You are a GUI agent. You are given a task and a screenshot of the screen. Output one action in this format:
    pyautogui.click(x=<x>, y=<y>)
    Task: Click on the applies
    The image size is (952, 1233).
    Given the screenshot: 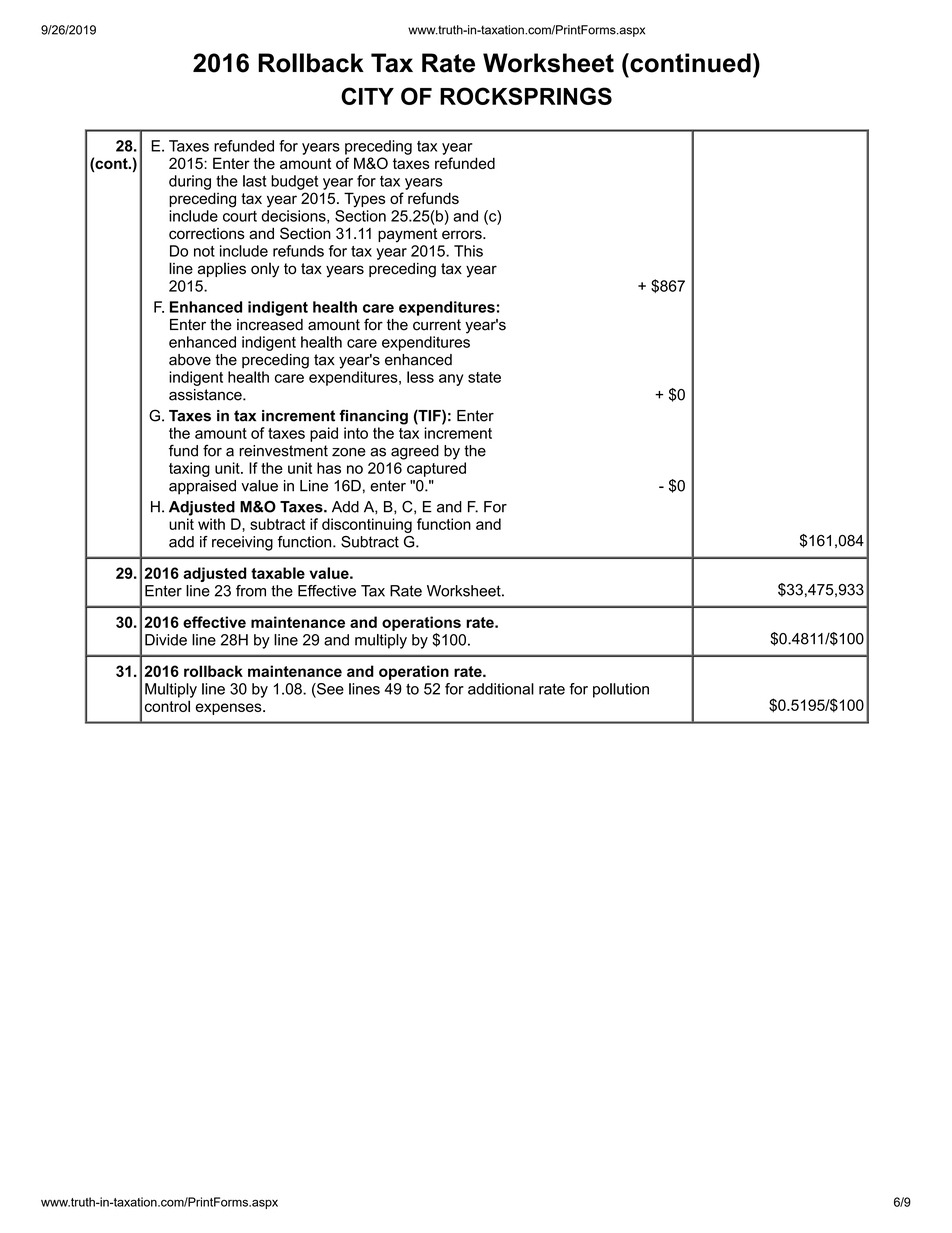 What is the action you would take?
    pyautogui.click(x=222, y=269)
